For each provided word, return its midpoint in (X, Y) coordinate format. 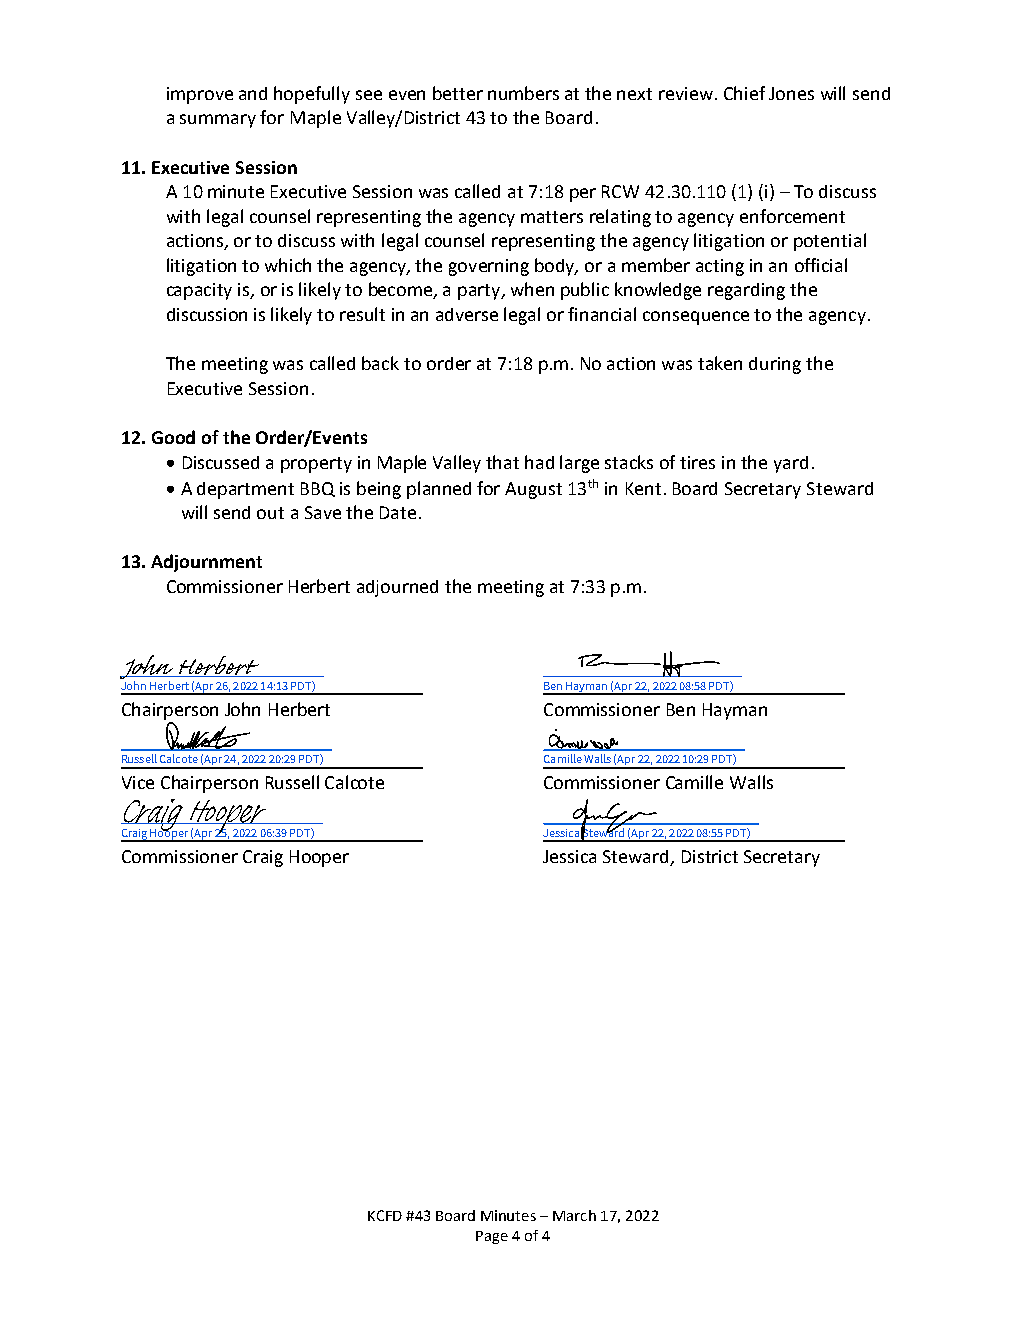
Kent (643, 488)
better (458, 93)
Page (492, 1237)
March (574, 1215)
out (270, 513)
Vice (138, 782)
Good (173, 437)
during (775, 365)
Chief (744, 93)
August (533, 490)
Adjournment (206, 563)
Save (323, 512)
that (502, 462)
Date (398, 512)
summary (218, 121)
